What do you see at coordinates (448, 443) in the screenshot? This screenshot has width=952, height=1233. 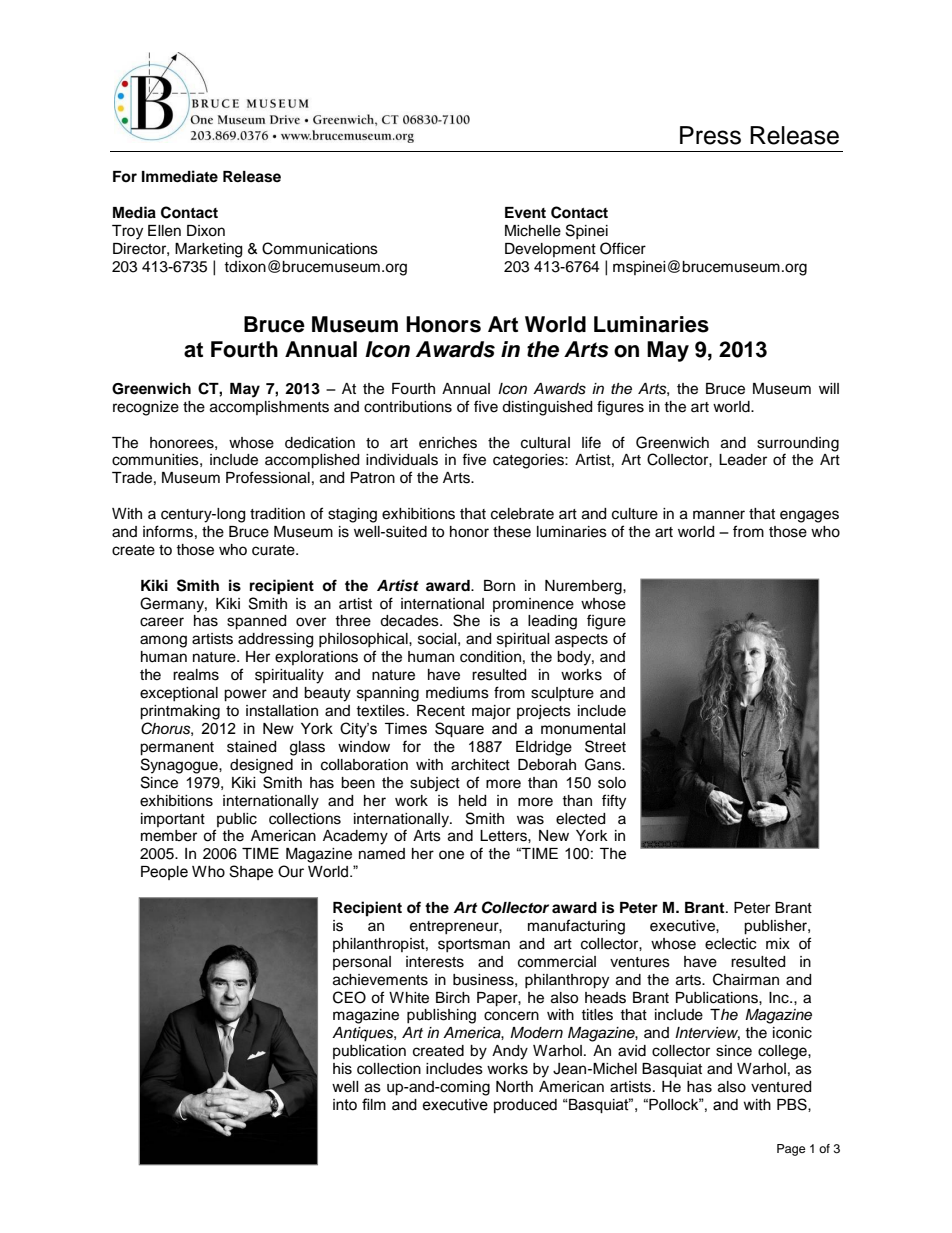 I see `enriches` at bounding box center [448, 443].
